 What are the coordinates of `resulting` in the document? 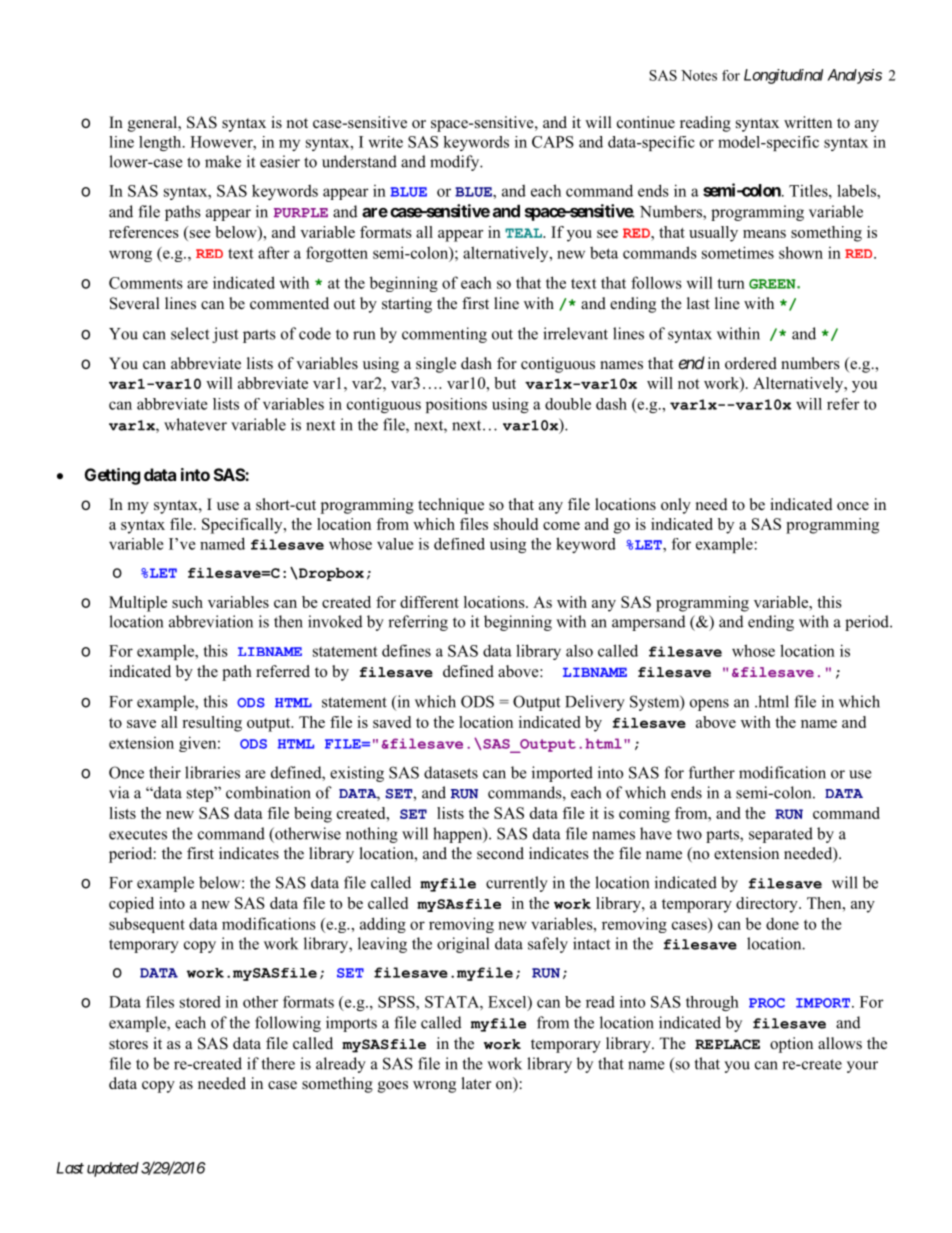 It's located at (212, 724).
